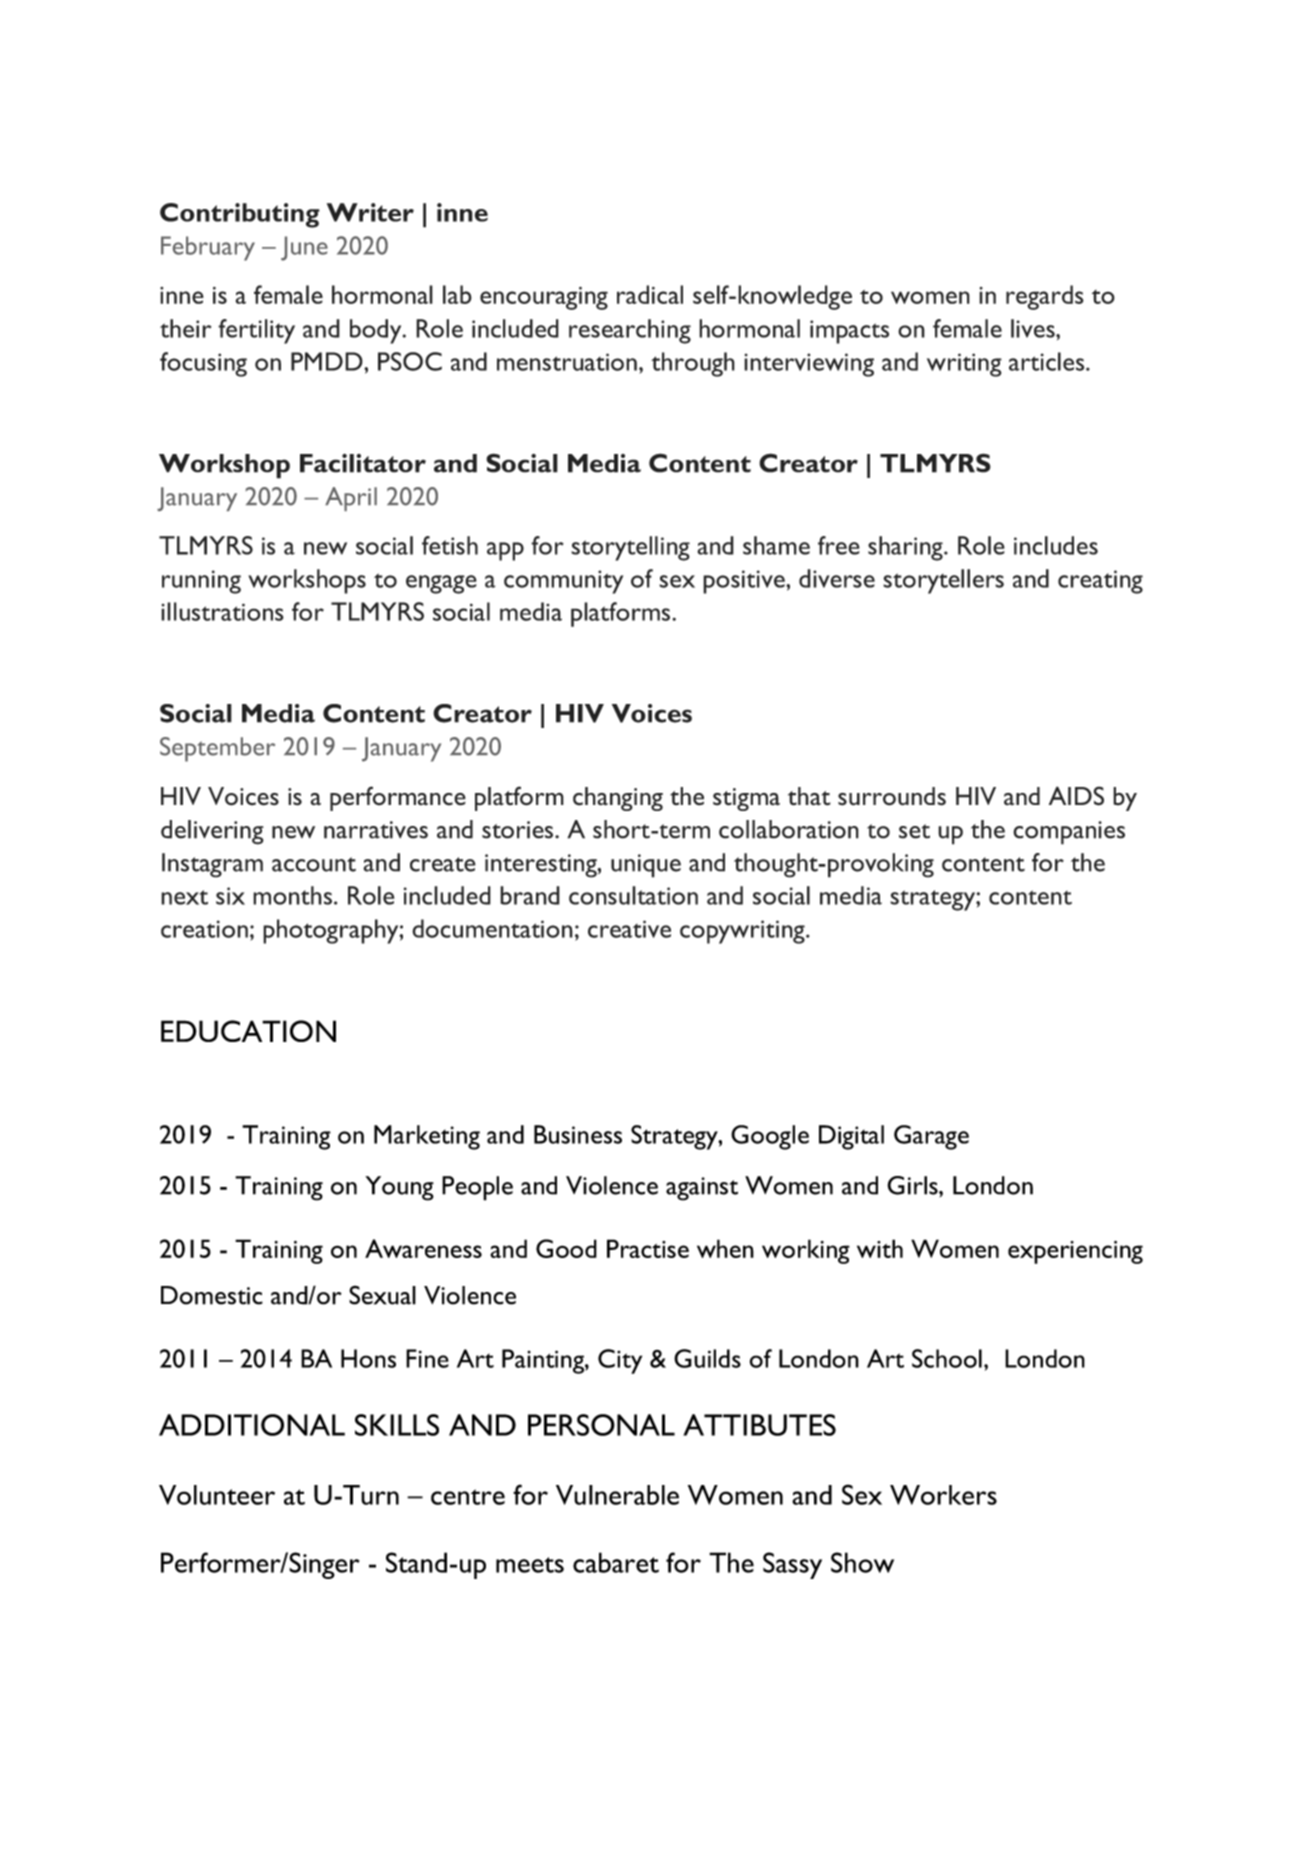 The image size is (1314, 1859). What do you see at coordinates (943, 581) in the screenshot?
I see `storytellers` at bounding box center [943, 581].
